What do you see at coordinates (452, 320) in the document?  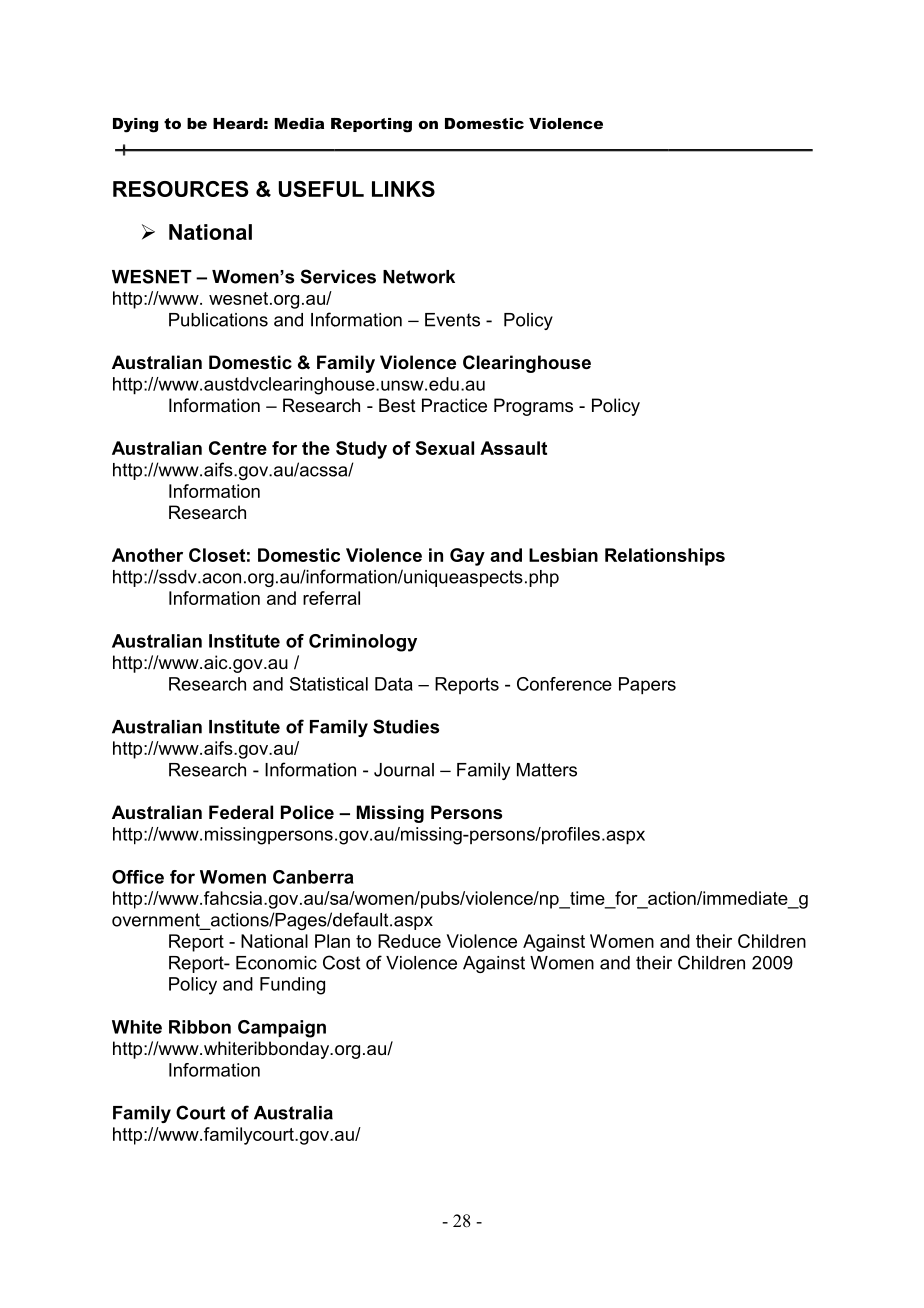 I see `Events` at bounding box center [452, 320].
